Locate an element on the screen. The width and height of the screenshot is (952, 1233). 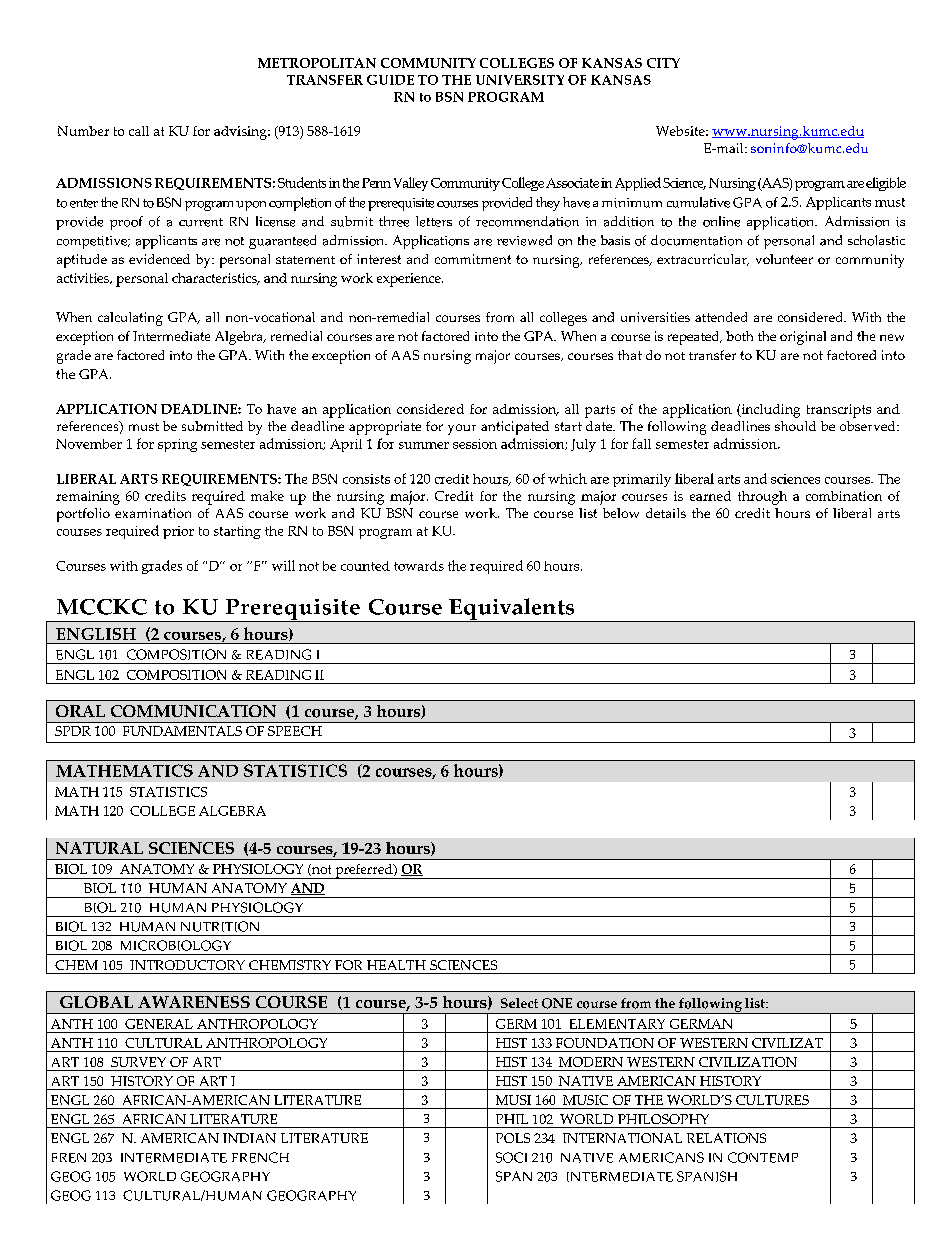
UNIVERSITY is located at coordinates (520, 80).
